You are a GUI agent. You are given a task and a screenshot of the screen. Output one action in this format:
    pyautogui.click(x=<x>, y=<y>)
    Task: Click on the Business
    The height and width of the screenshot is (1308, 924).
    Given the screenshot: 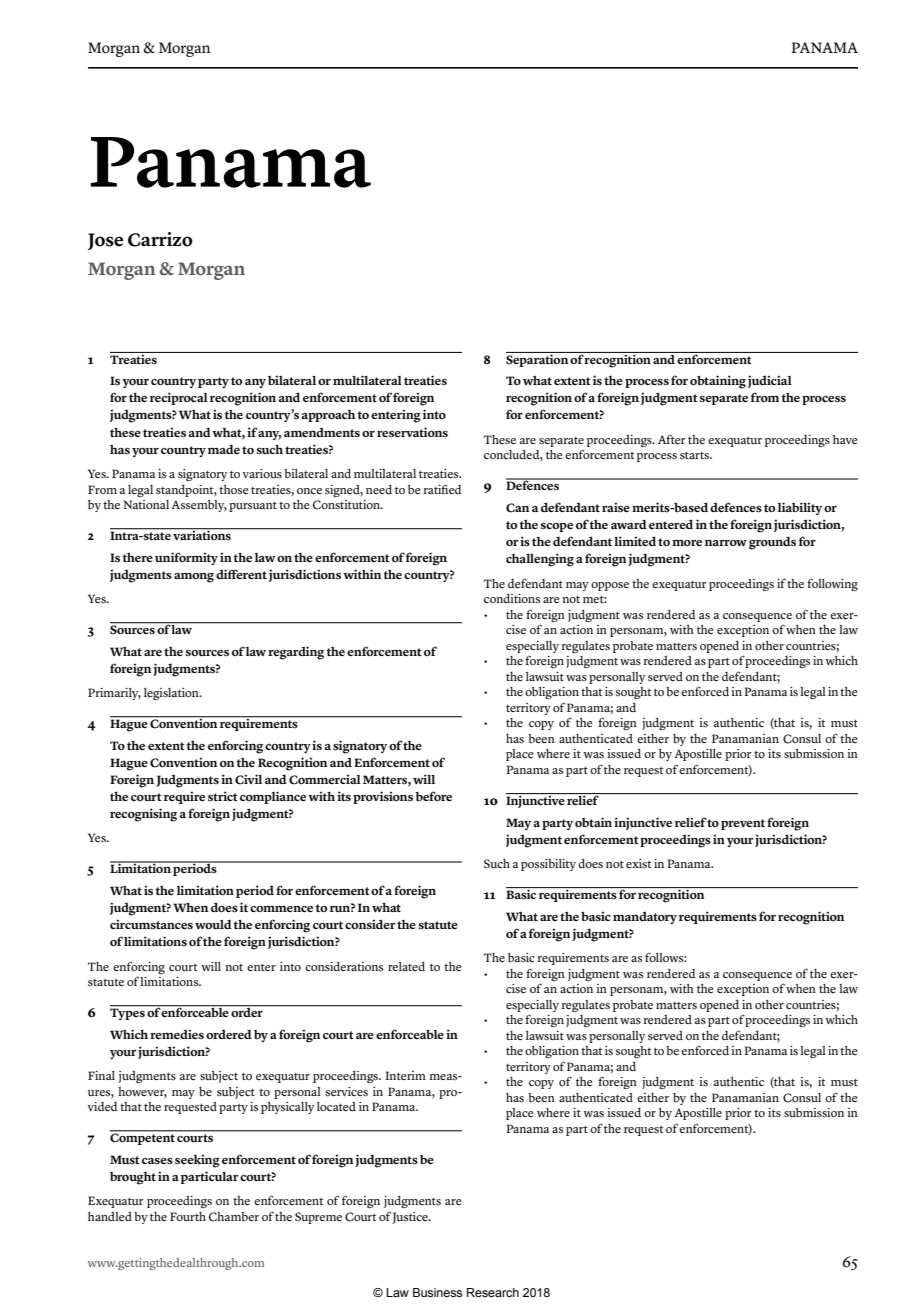 What is the action you would take?
    pyautogui.click(x=437, y=1292)
